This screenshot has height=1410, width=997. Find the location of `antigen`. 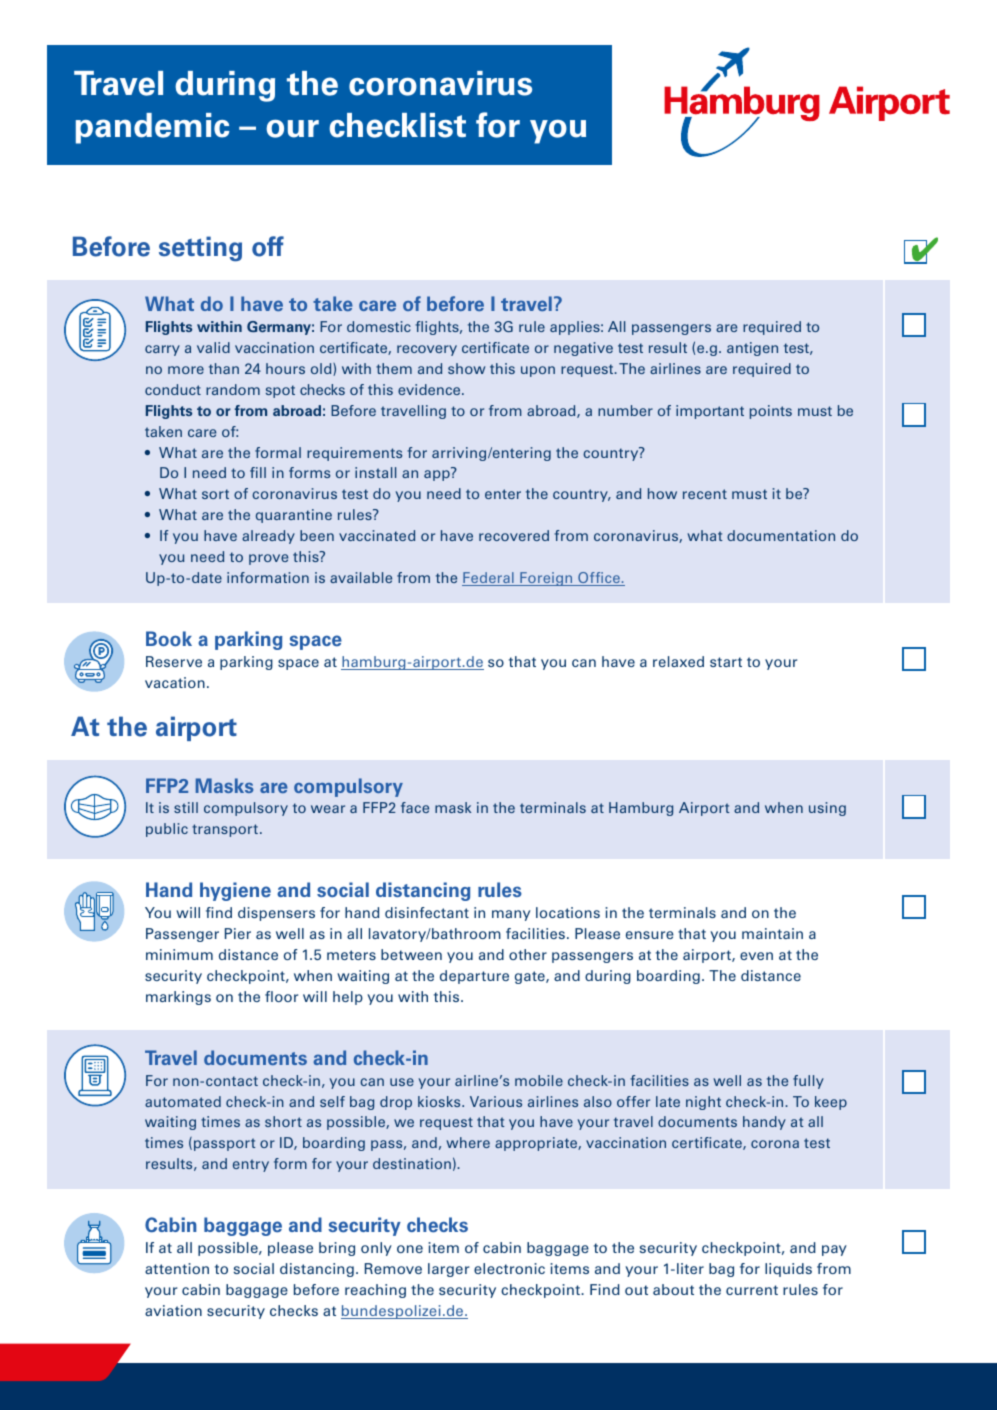

antigen is located at coordinates (752, 349).
